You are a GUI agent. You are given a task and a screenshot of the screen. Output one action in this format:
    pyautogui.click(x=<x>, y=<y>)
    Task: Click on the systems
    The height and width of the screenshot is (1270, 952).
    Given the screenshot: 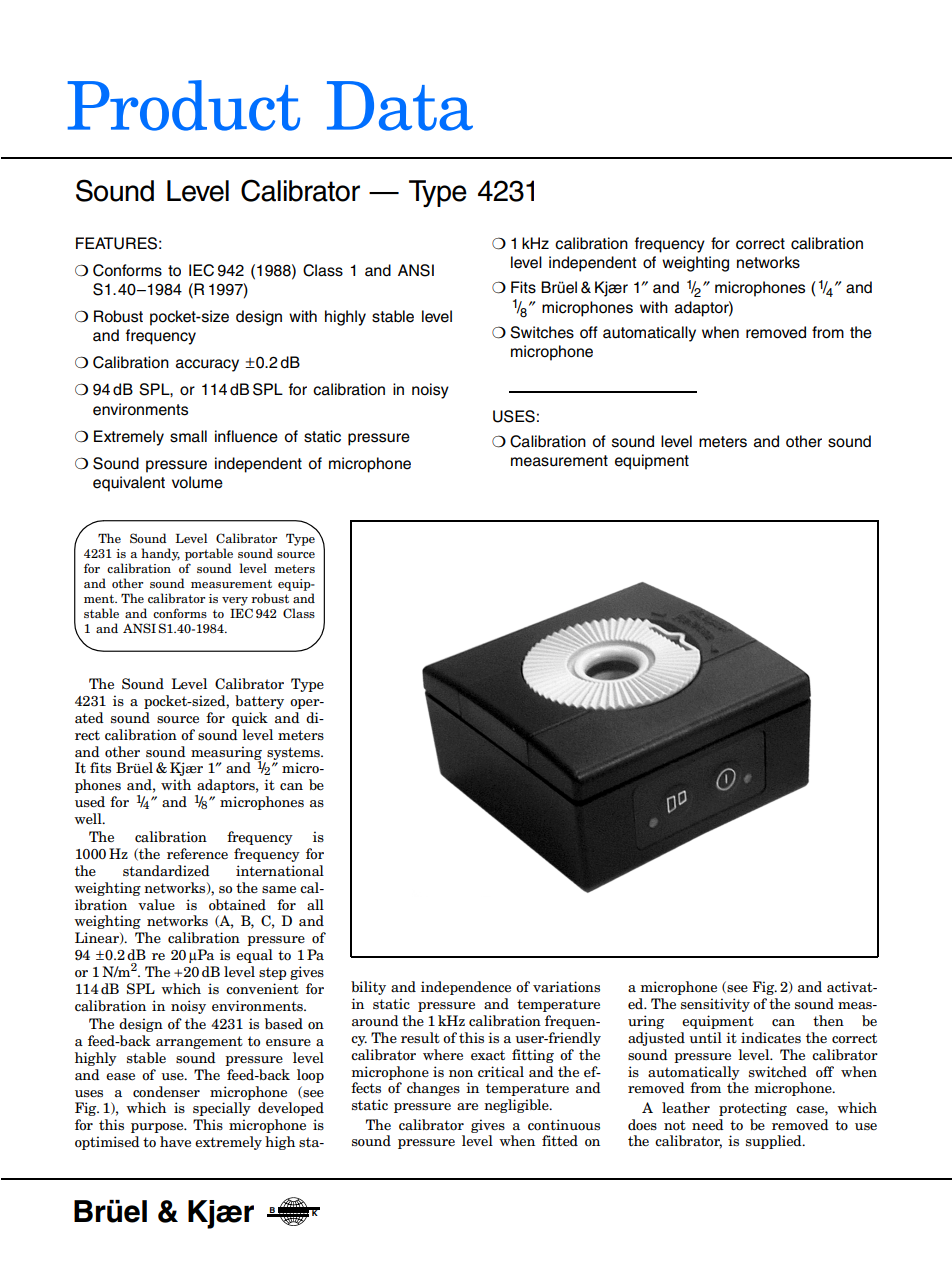 What is the action you would take?
    pyautogui.click(x=294, y=753)
